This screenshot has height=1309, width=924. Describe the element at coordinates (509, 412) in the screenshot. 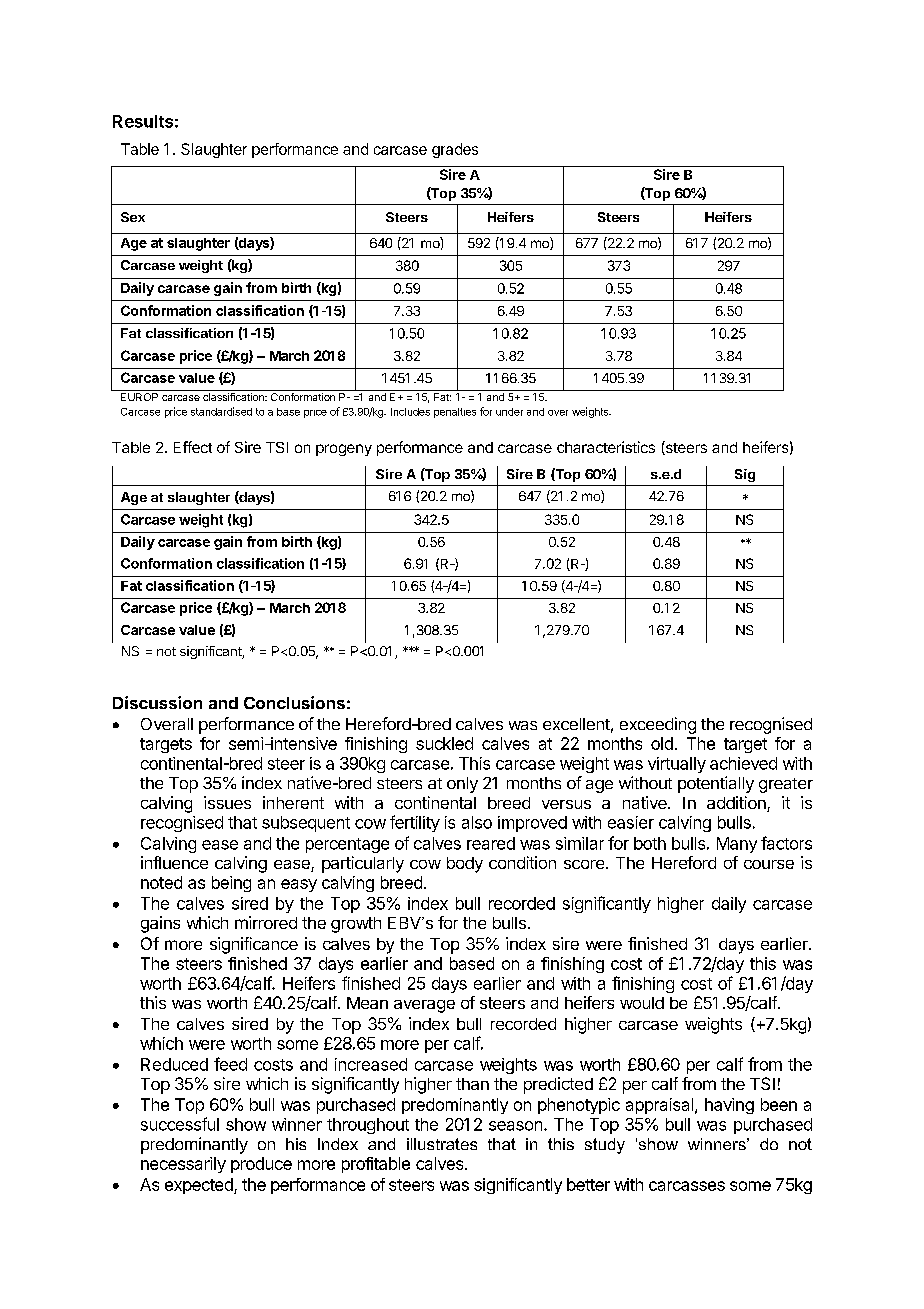

I see `under` at that location.
